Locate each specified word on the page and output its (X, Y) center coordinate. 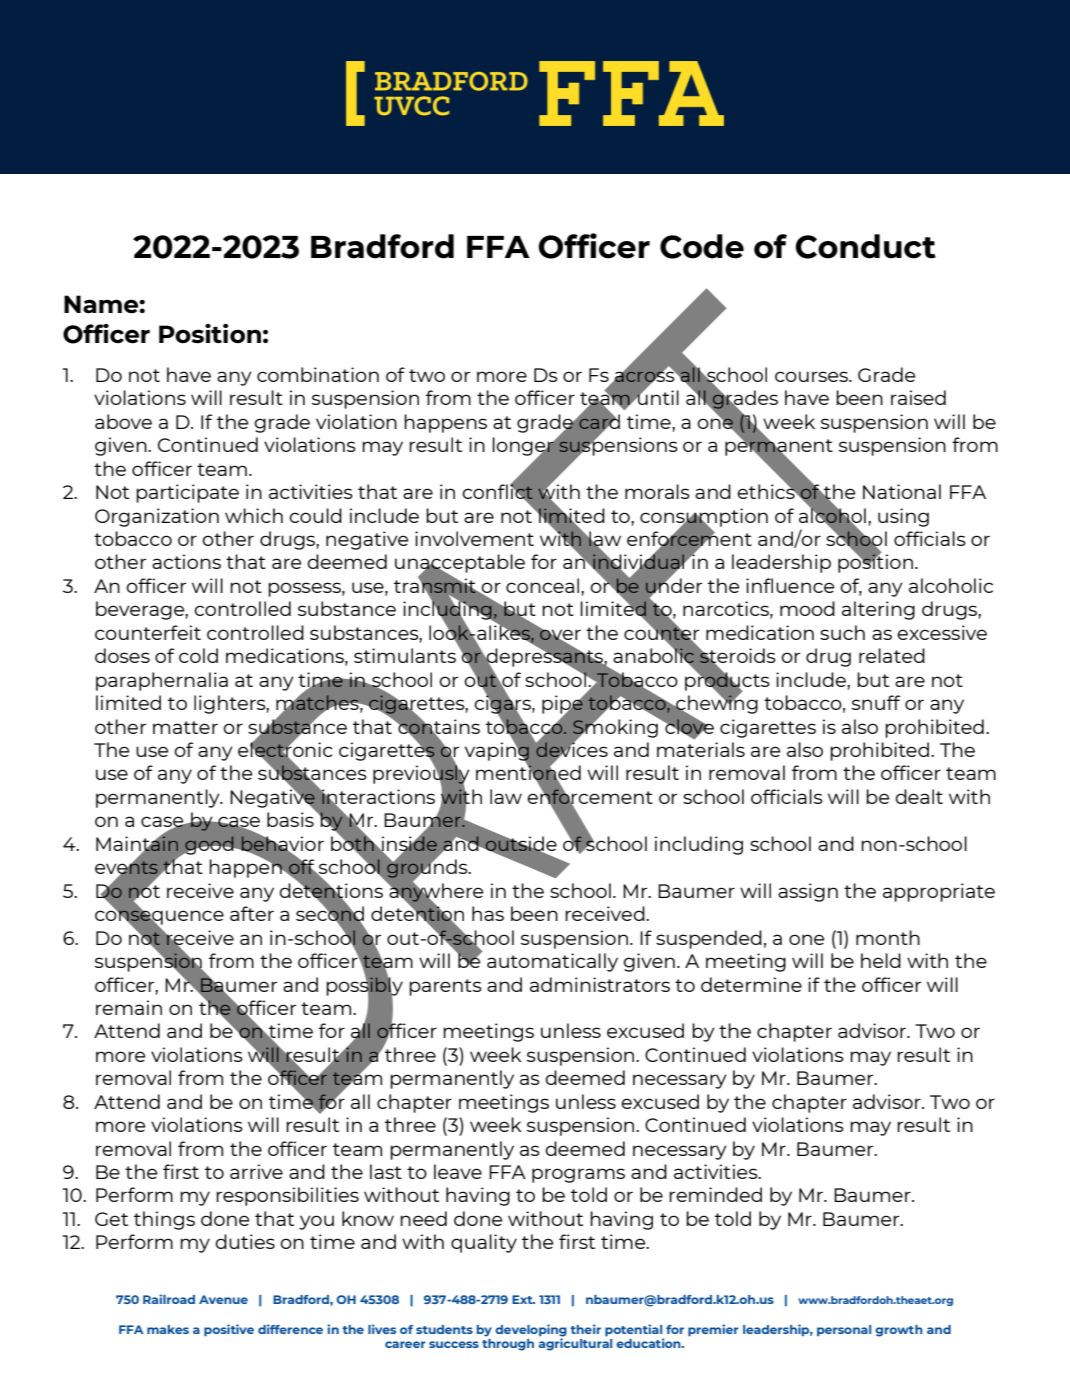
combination (318, 374)
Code (702, 246)
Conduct (865, 246)
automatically (552, 962)
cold (198, 655)
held (881, 960)
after (252, 913)
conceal (544, 585)
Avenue (223, 1299)
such (842, 632)
